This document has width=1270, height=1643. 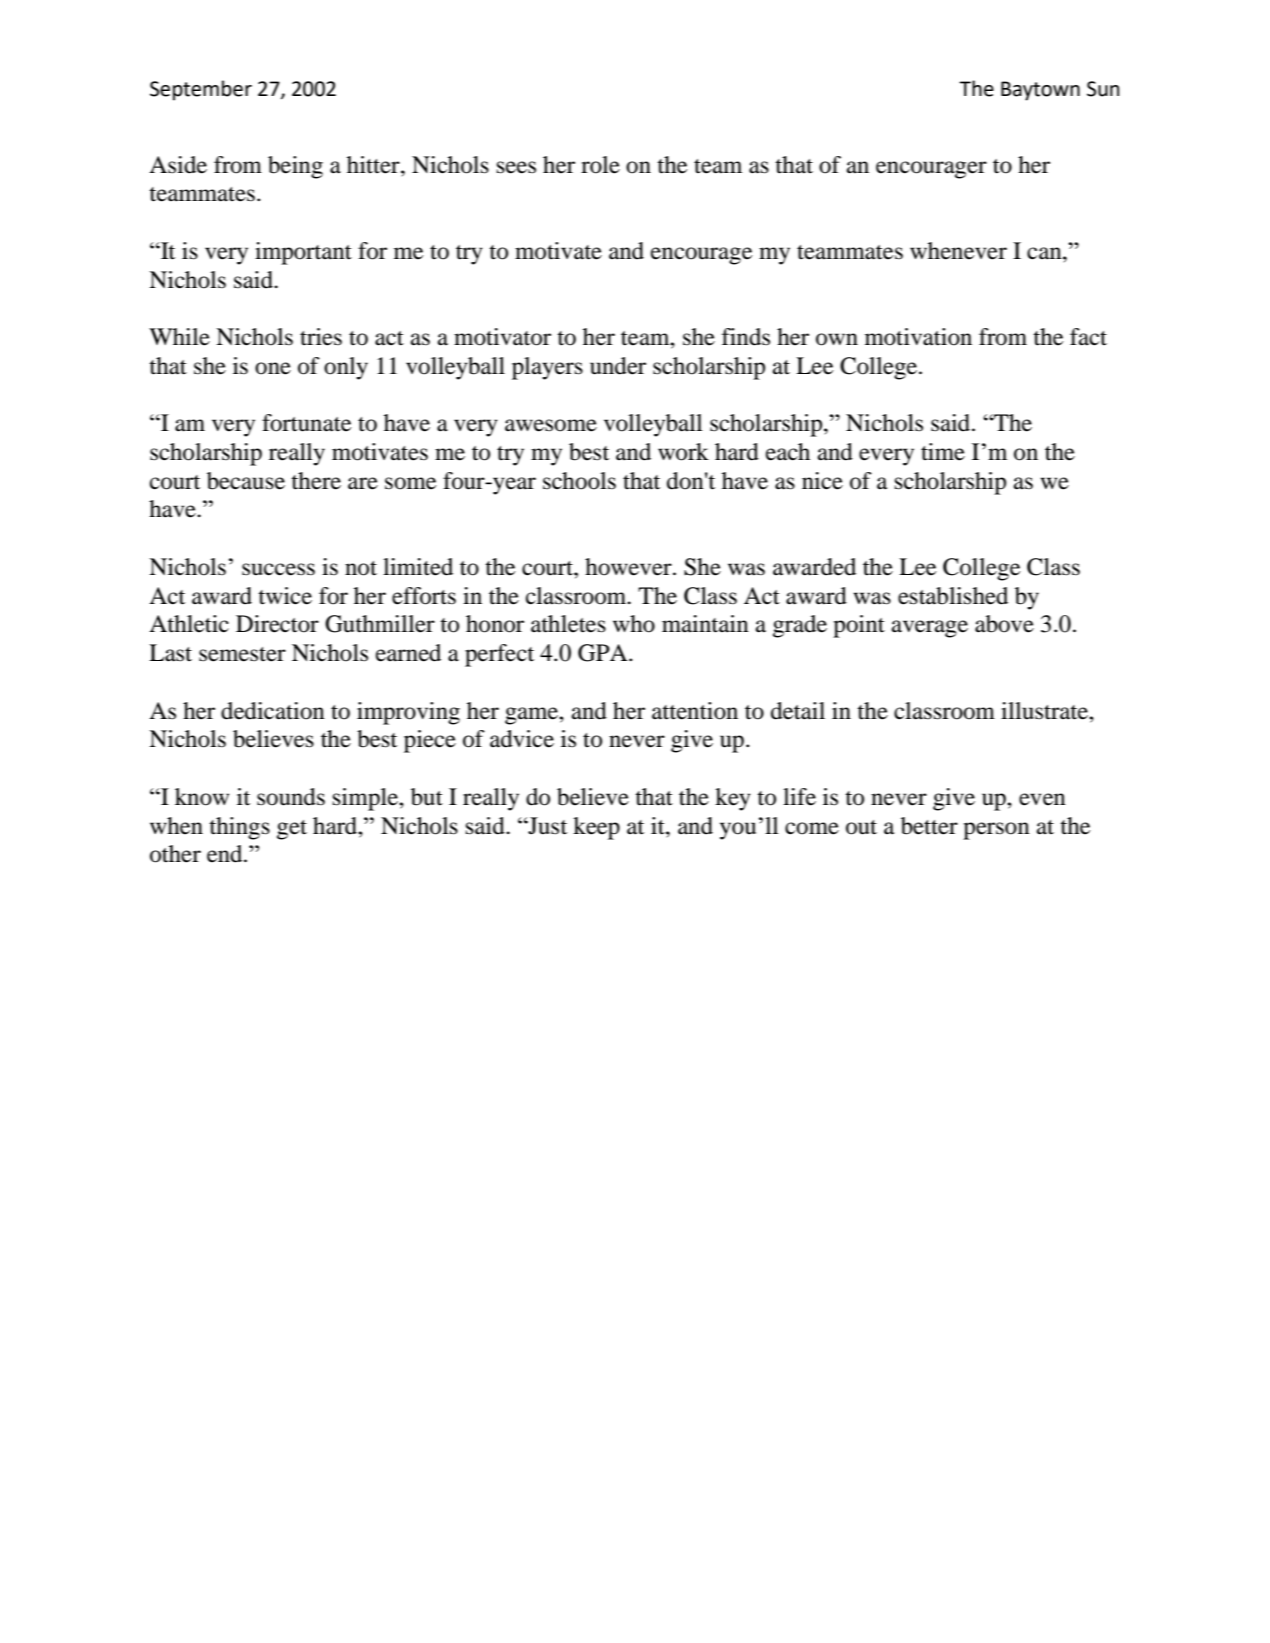 What do you see at coordinates (292, 830) in the document?
I see `get` at bounding box center [292, 830].
